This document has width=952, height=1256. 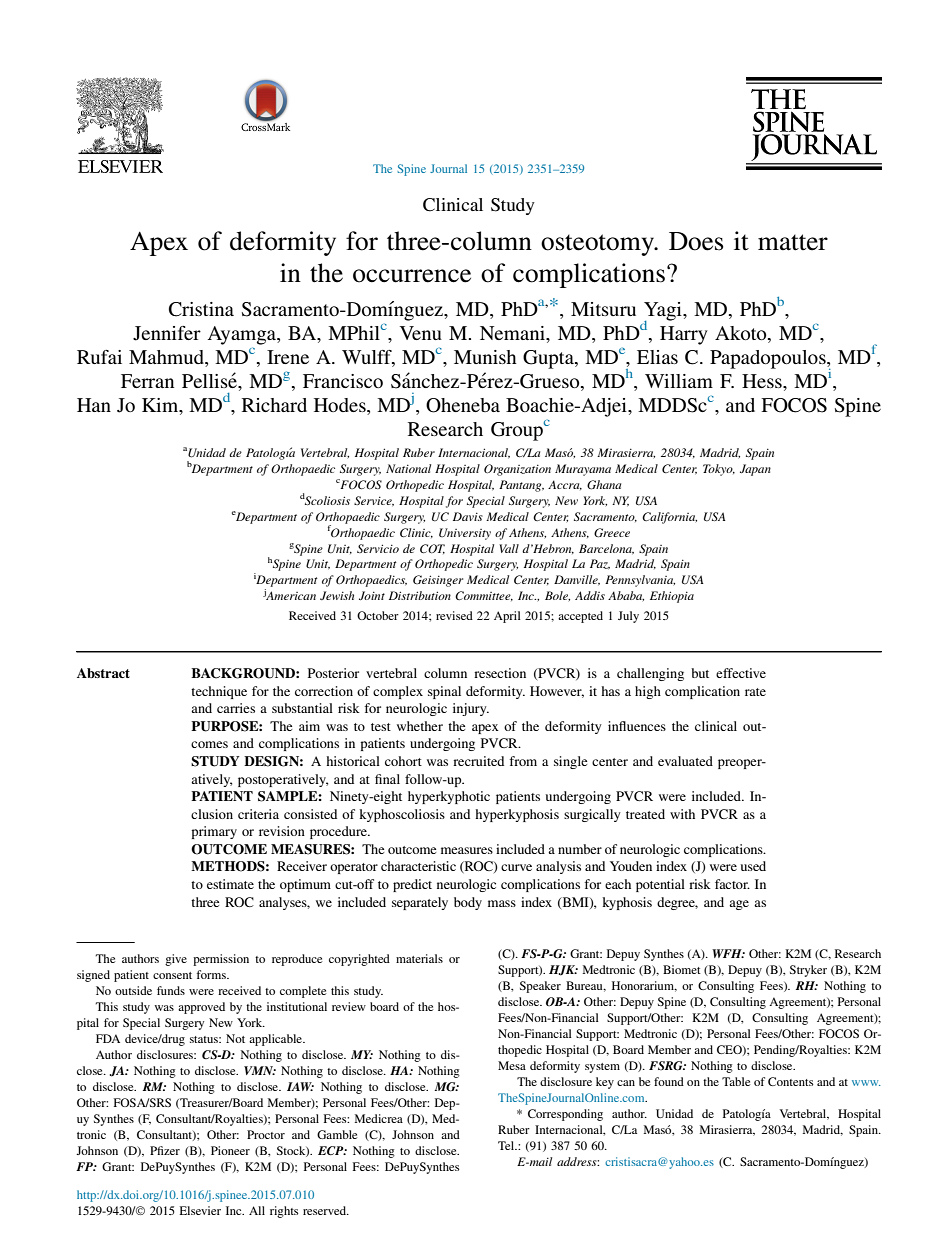 I want to click on carries, so click(x=236, y=708).
